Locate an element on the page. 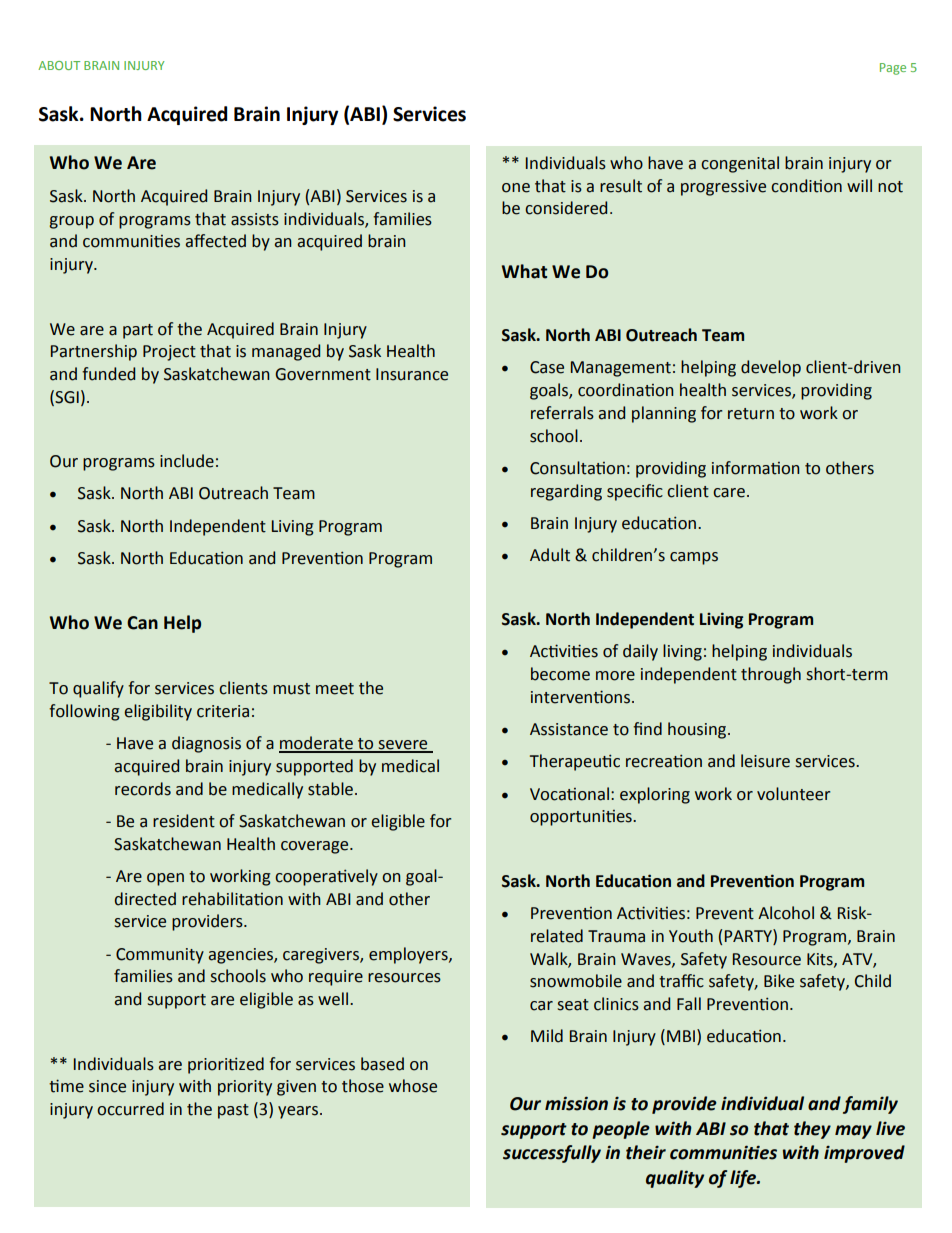  one is located at coordinates (516, 188).
